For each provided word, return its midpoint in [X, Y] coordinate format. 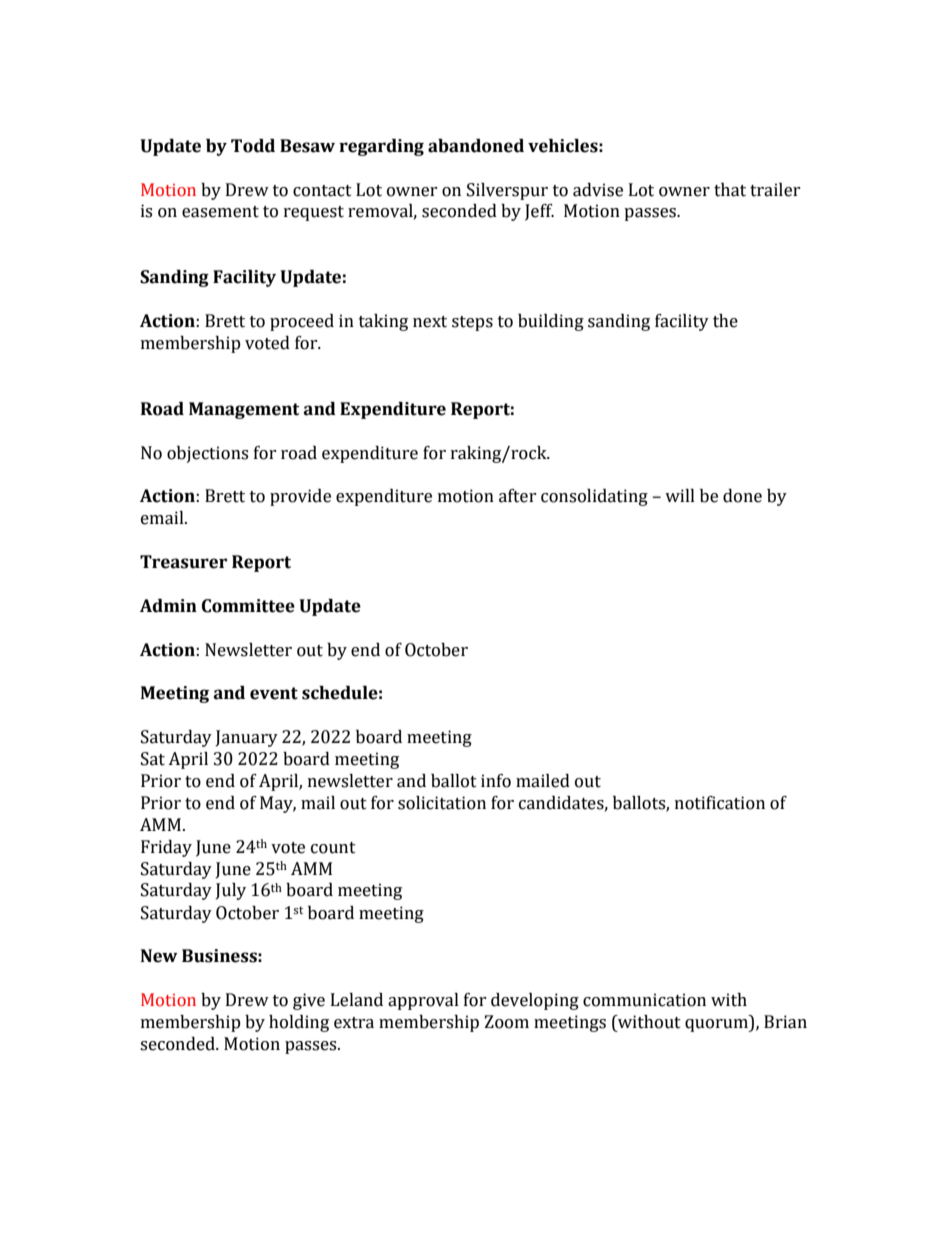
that [730, 190]
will [680, 495]
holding [299, 1023]
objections [207, 454]
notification [720, 803]
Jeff [539, 212]
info [496, 781]
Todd [253, 146]
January [247, 738]
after [518, 496]
